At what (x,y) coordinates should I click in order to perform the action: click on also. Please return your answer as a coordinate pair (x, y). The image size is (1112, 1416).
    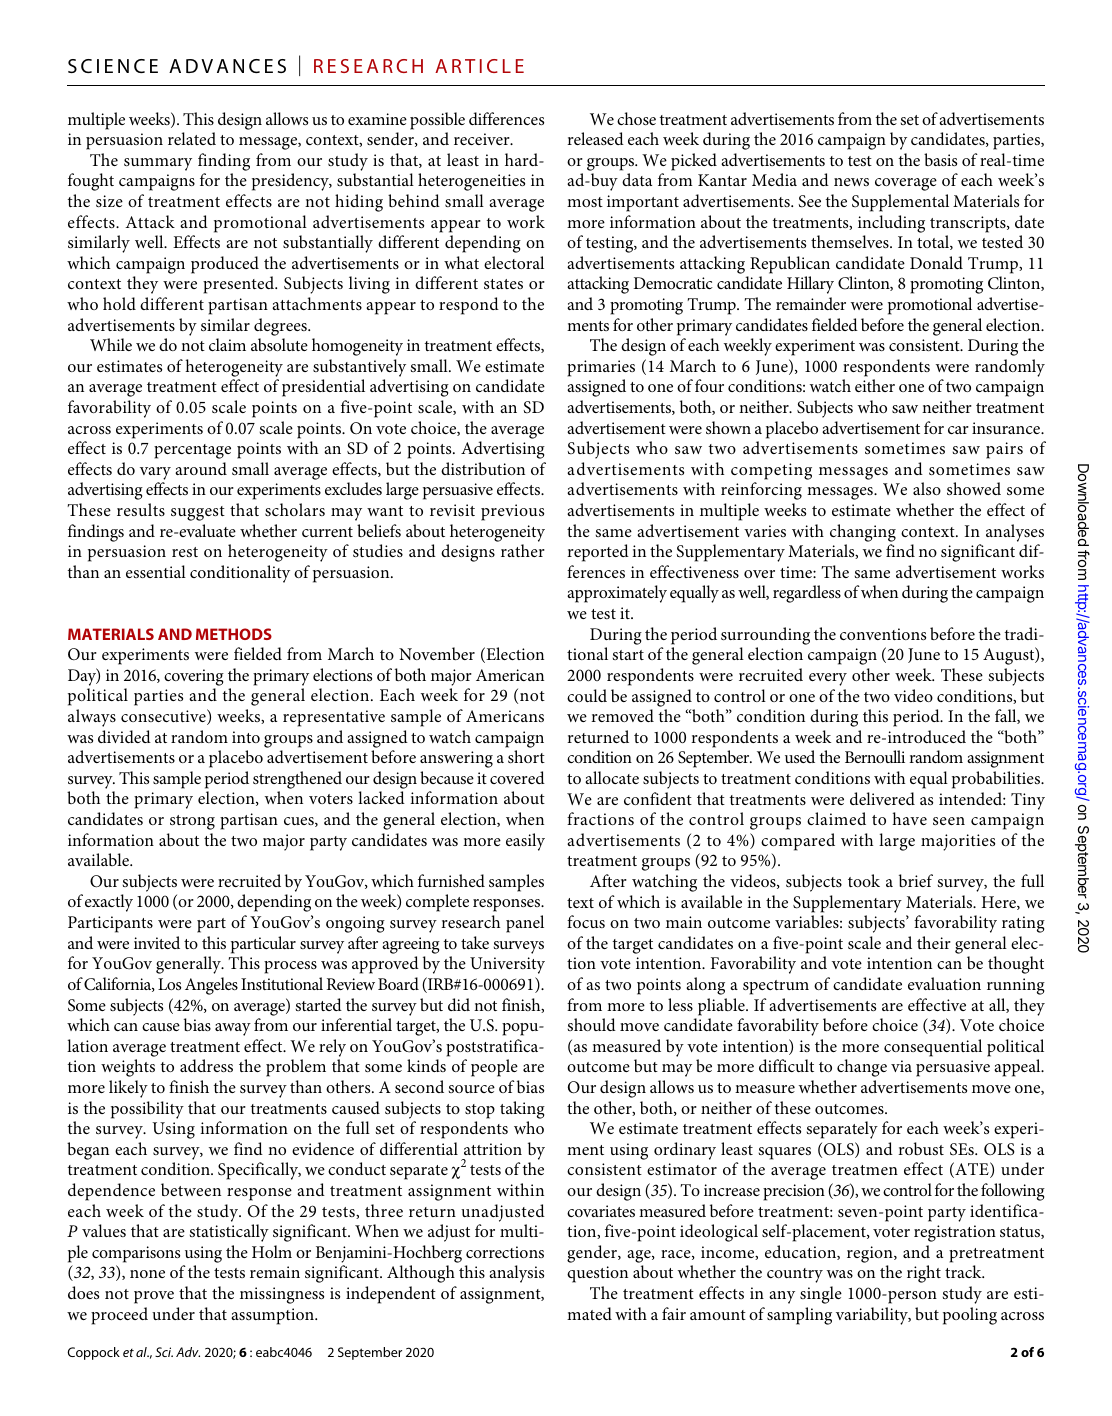
    Looking at the image, I should click on (927, 488).
